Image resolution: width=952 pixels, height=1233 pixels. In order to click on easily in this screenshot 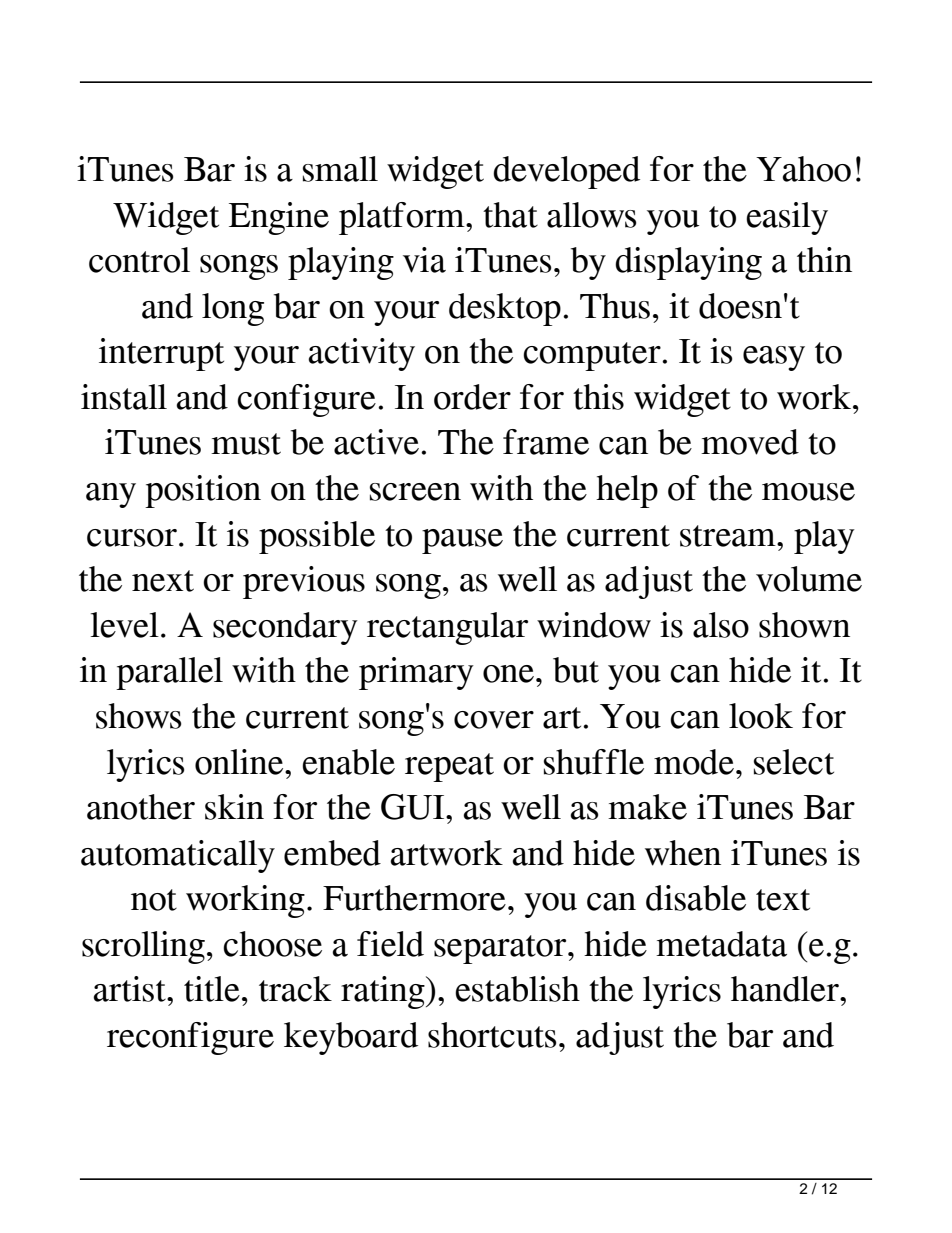, I will do `click(787, 218)`.
